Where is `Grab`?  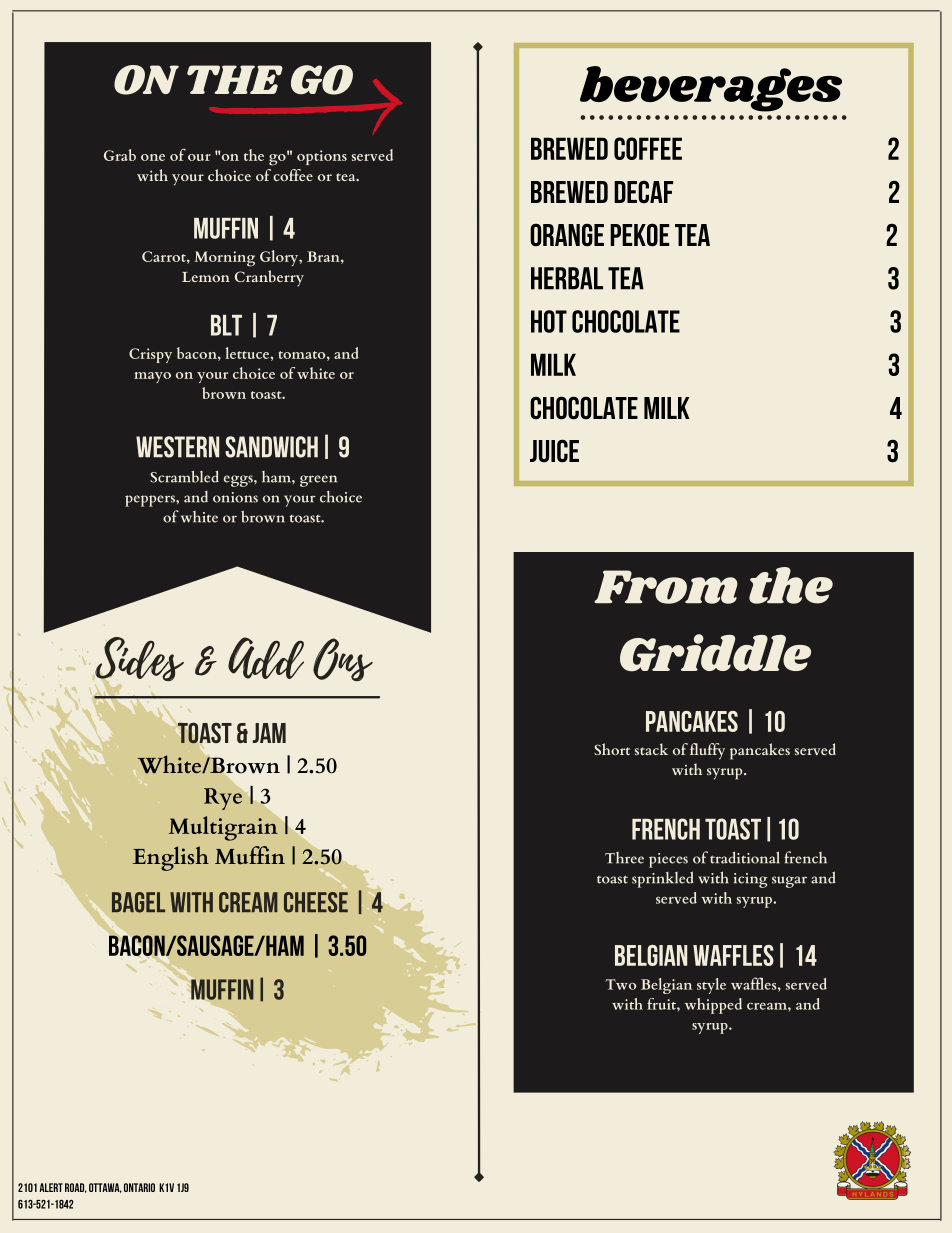
Grab is located at coordinates (120, 155).
